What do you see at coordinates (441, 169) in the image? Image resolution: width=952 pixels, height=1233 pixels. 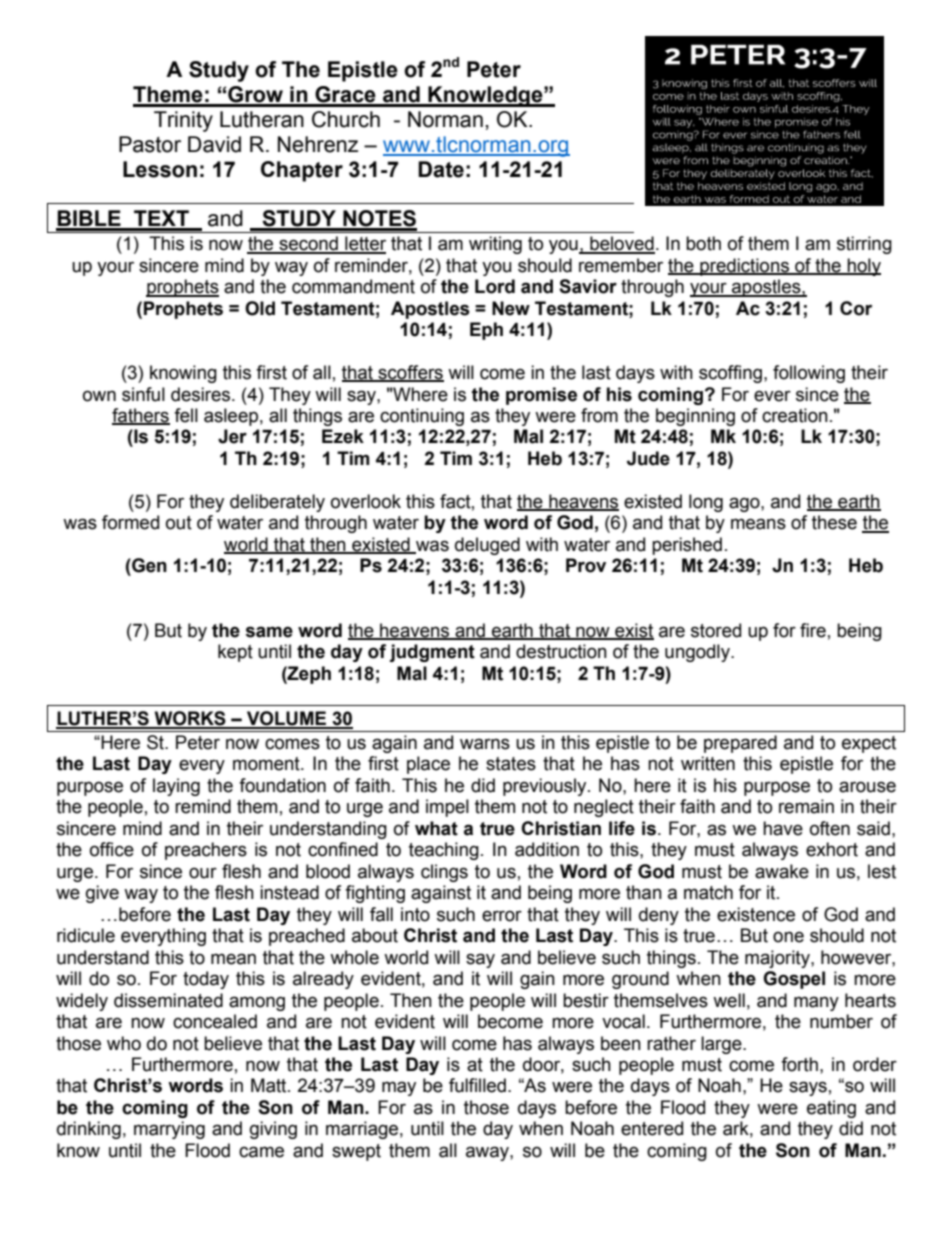 I see `Date` at bounding box center [441, 169].
